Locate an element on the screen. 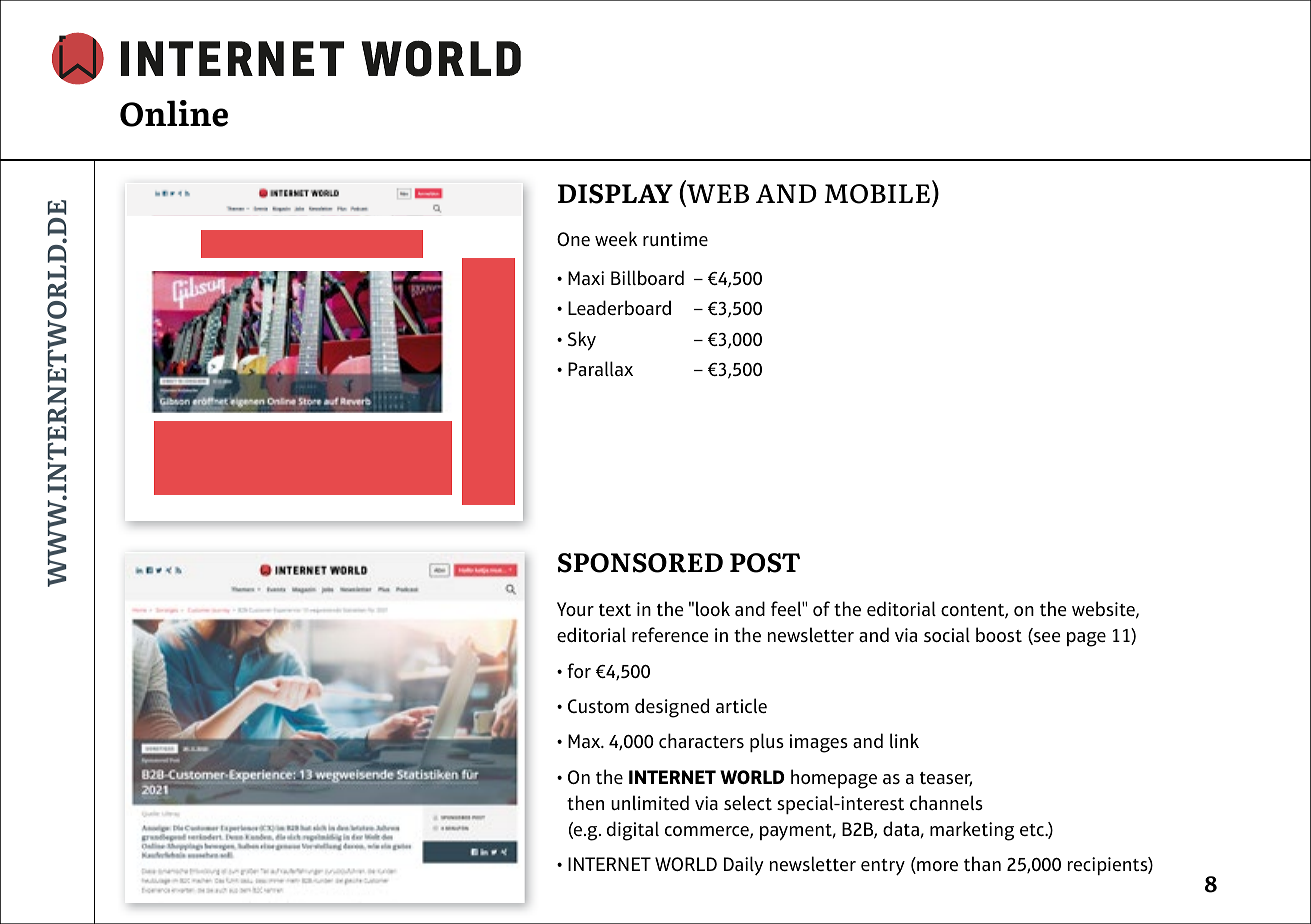 The height and width of the screenshot is (924, 1311). Your is located at coordinates (575, 609).
